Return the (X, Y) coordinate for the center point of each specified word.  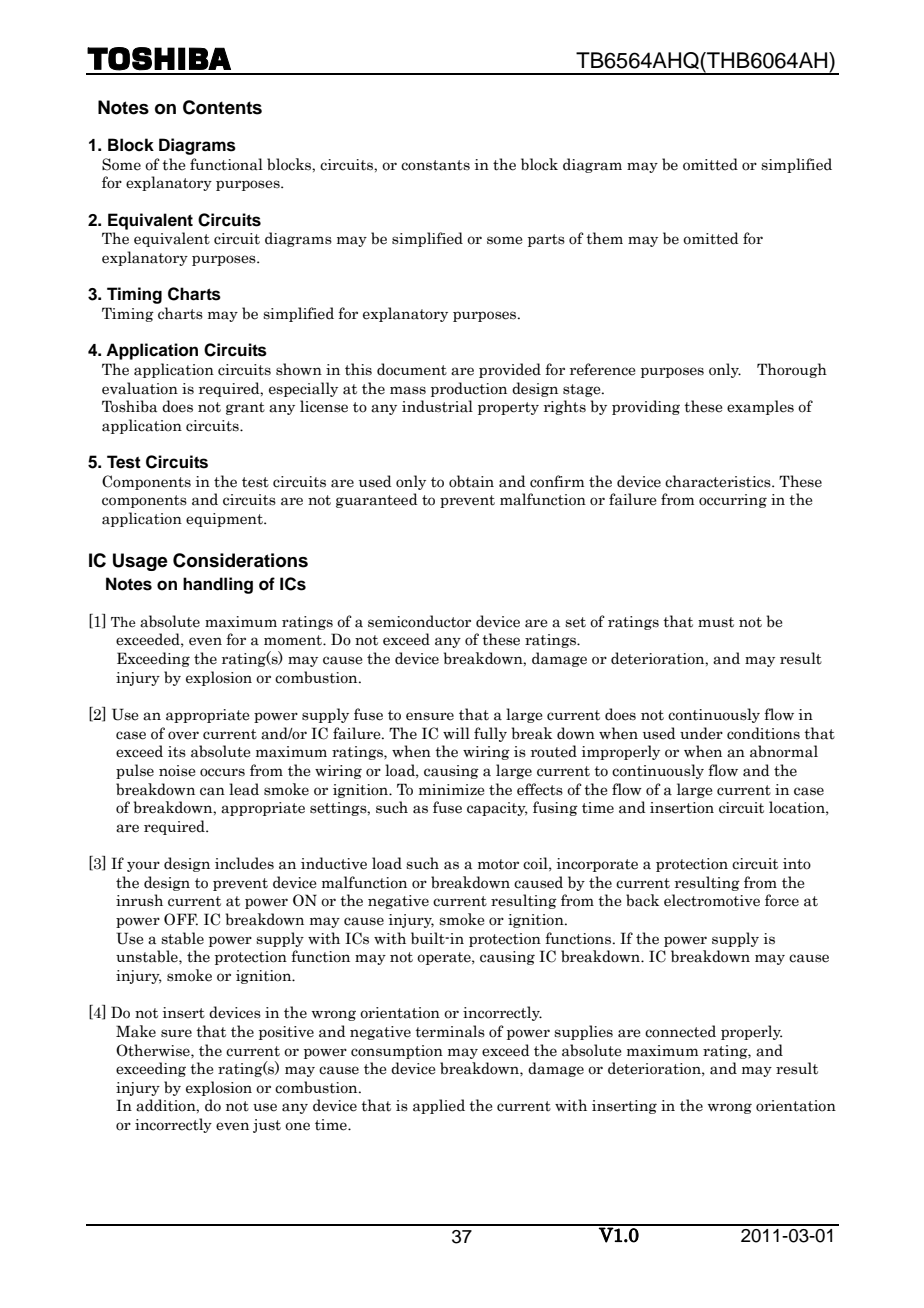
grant (245, 408)
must (716, 622)
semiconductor (419, 621)
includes (244, 863)
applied (439, 1106)
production (469, 389)
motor (498, 864)
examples (760, 407)
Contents (222, 107)
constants (435, 165)
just (267, 1126)
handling (218, 585)
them (604, 238)
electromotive (712, 900)
